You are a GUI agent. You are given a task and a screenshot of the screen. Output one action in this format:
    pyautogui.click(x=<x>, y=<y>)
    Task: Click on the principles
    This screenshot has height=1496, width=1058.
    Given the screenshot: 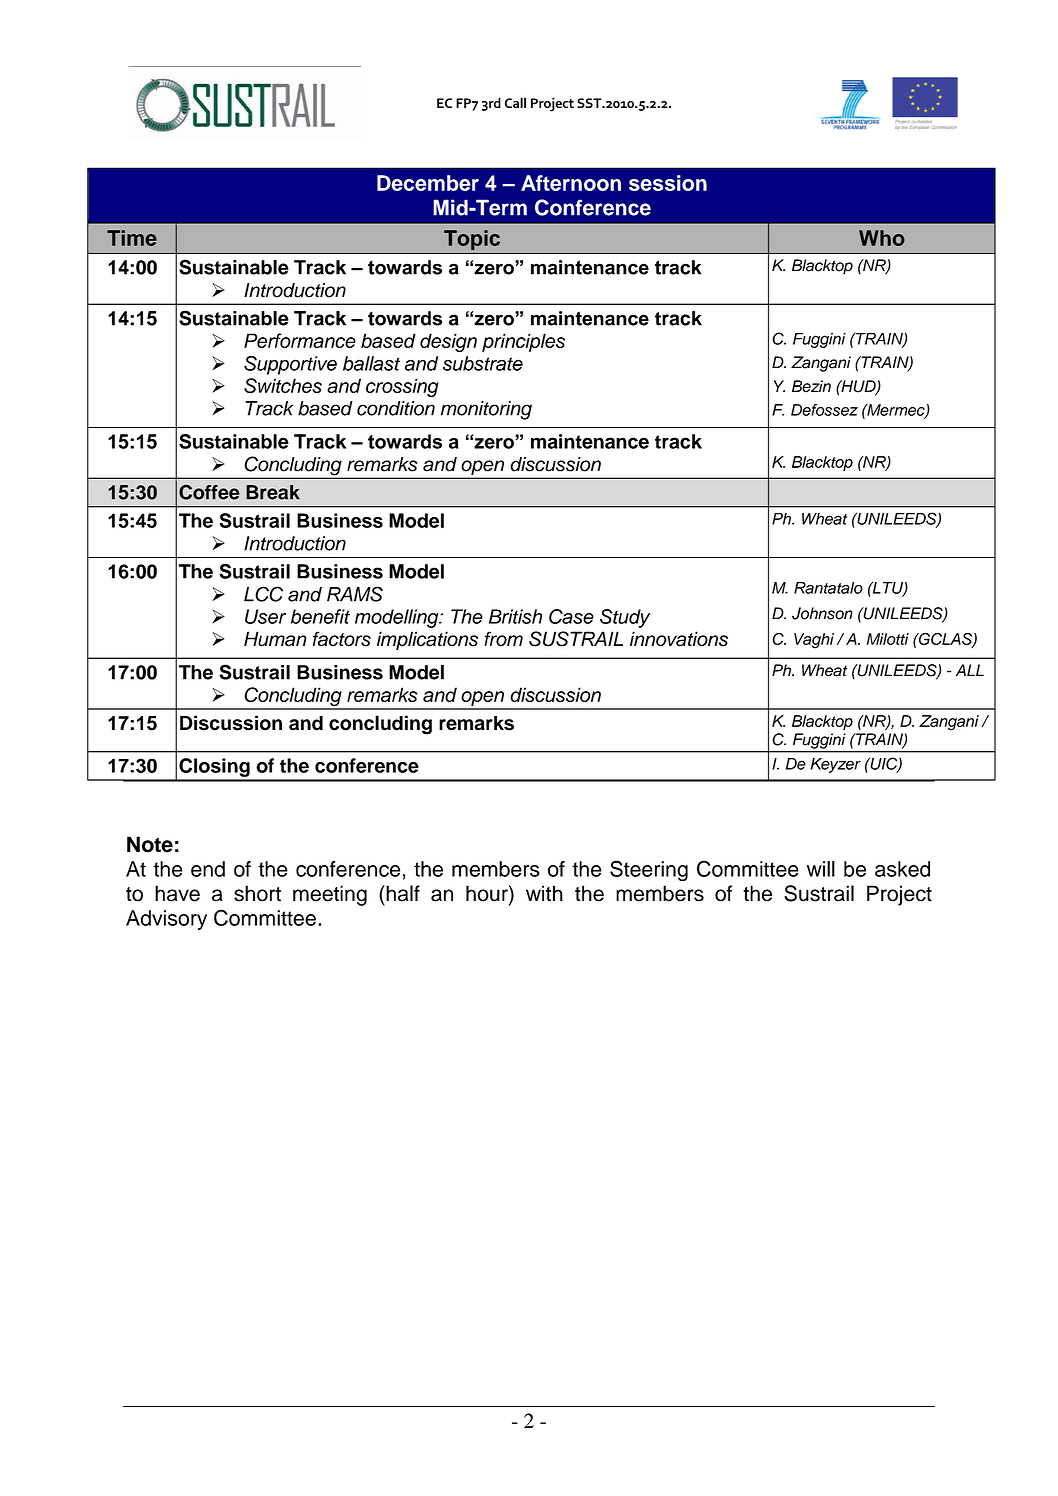 What is the action you would take?
    pyautogui.click(x=523, y=342)
